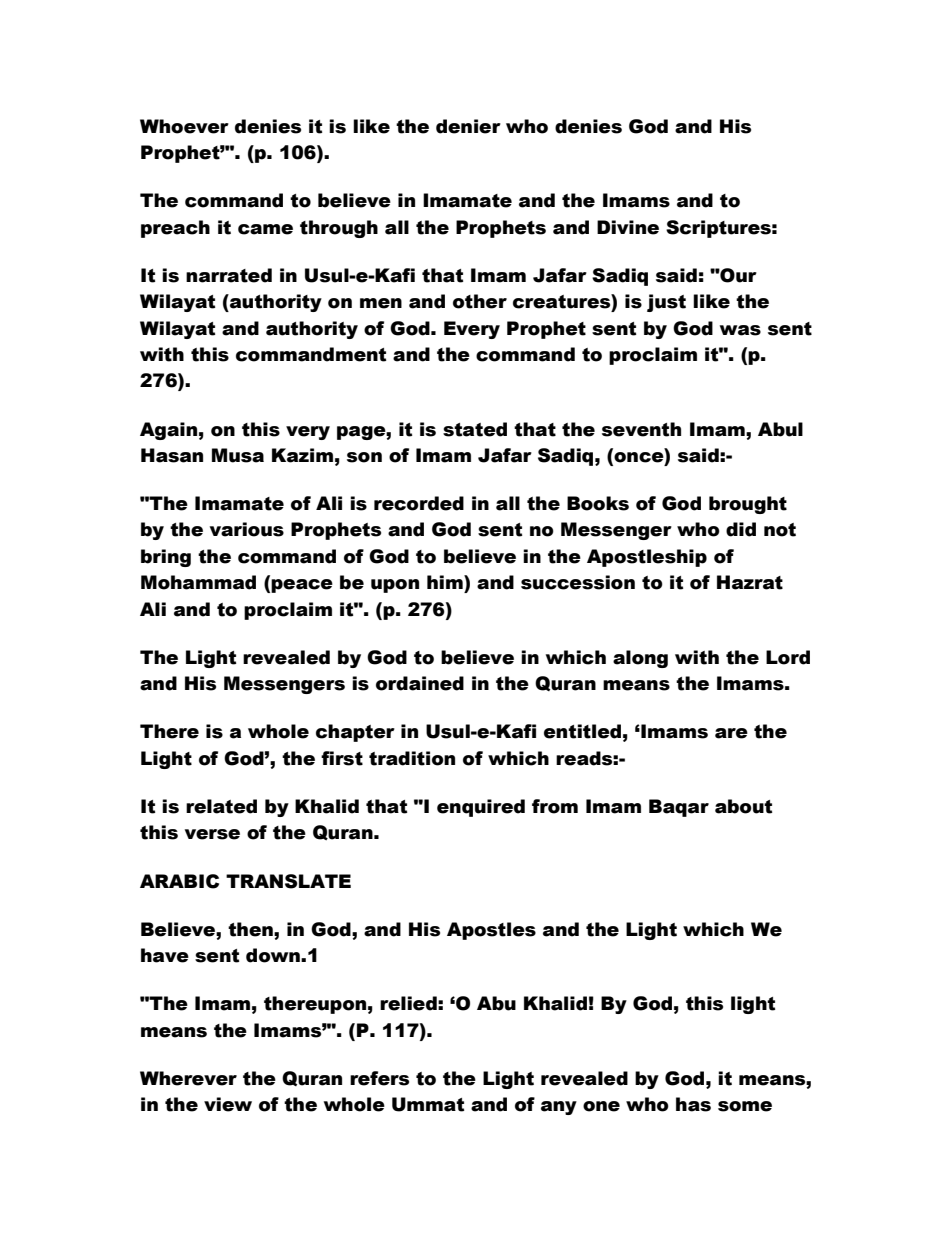  Describe the element at coordinates (228, 1104) in the screenshot. I see `view` at that location.
